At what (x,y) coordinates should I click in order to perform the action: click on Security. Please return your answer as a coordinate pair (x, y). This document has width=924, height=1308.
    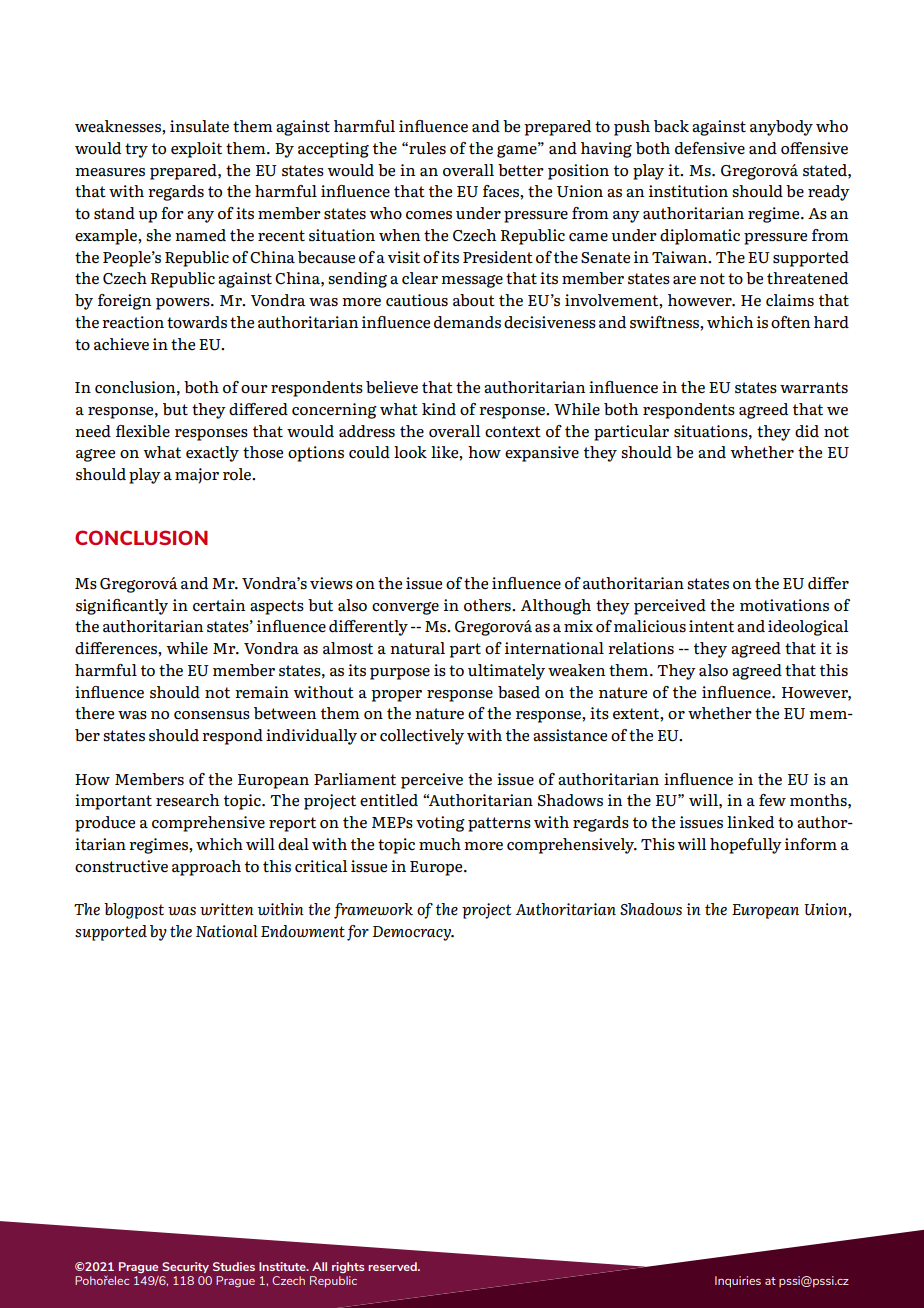
    Looking at the image, I should click on (185, 1267).
